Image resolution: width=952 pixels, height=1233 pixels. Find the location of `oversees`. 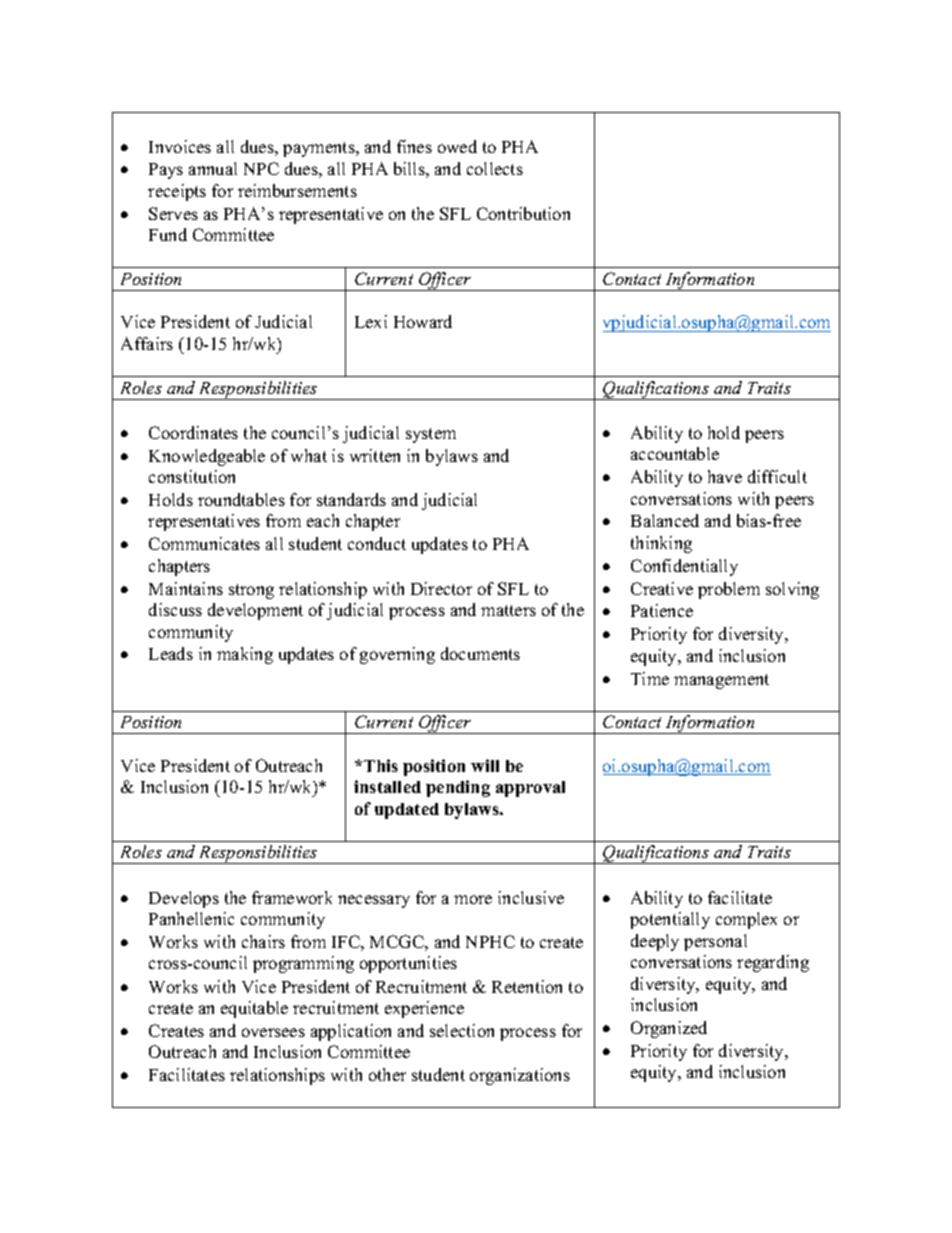

oversees is located at coordinates (273, 1032).
